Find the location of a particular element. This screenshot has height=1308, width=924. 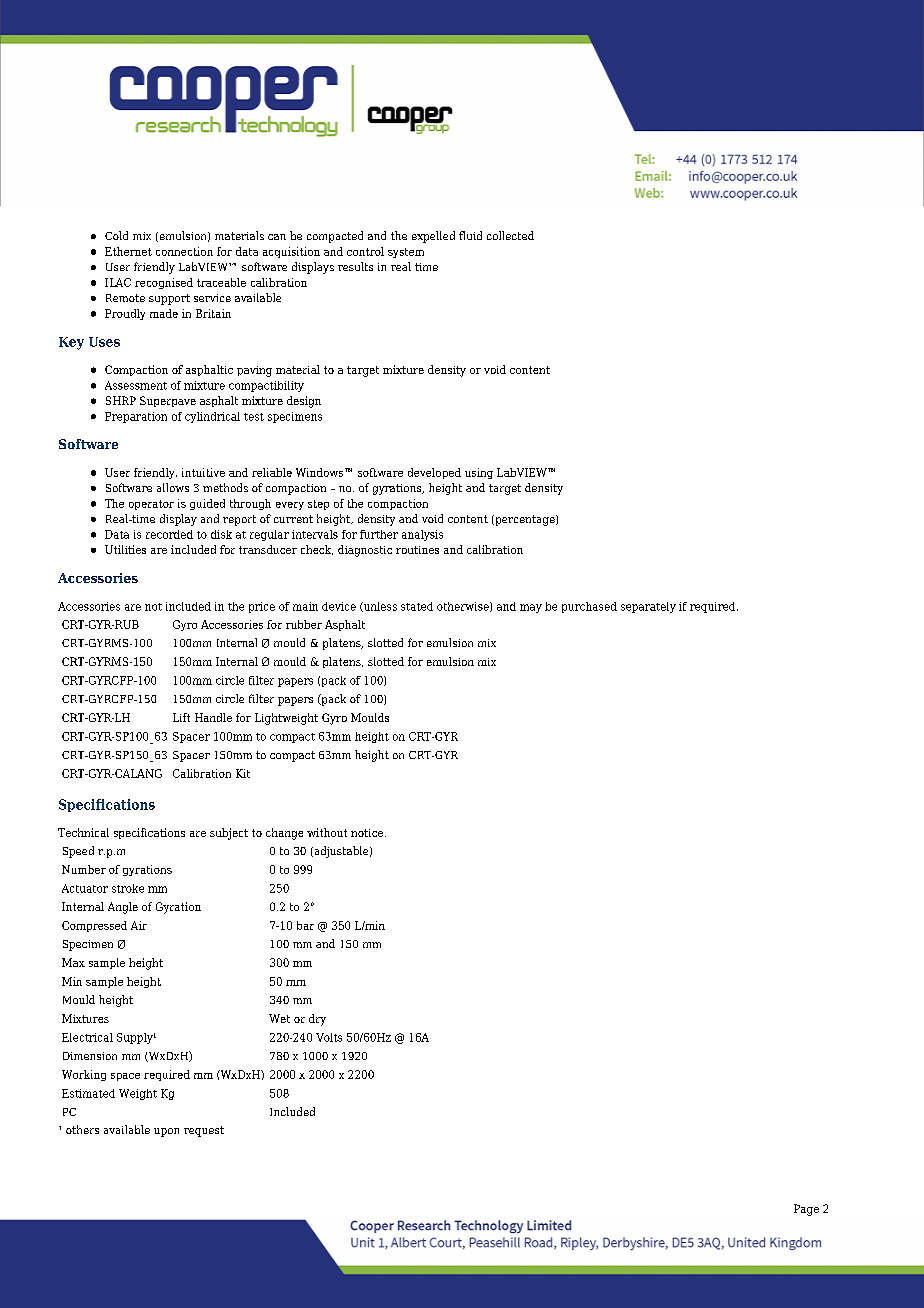

routines is located at coordinates (417, 550).
